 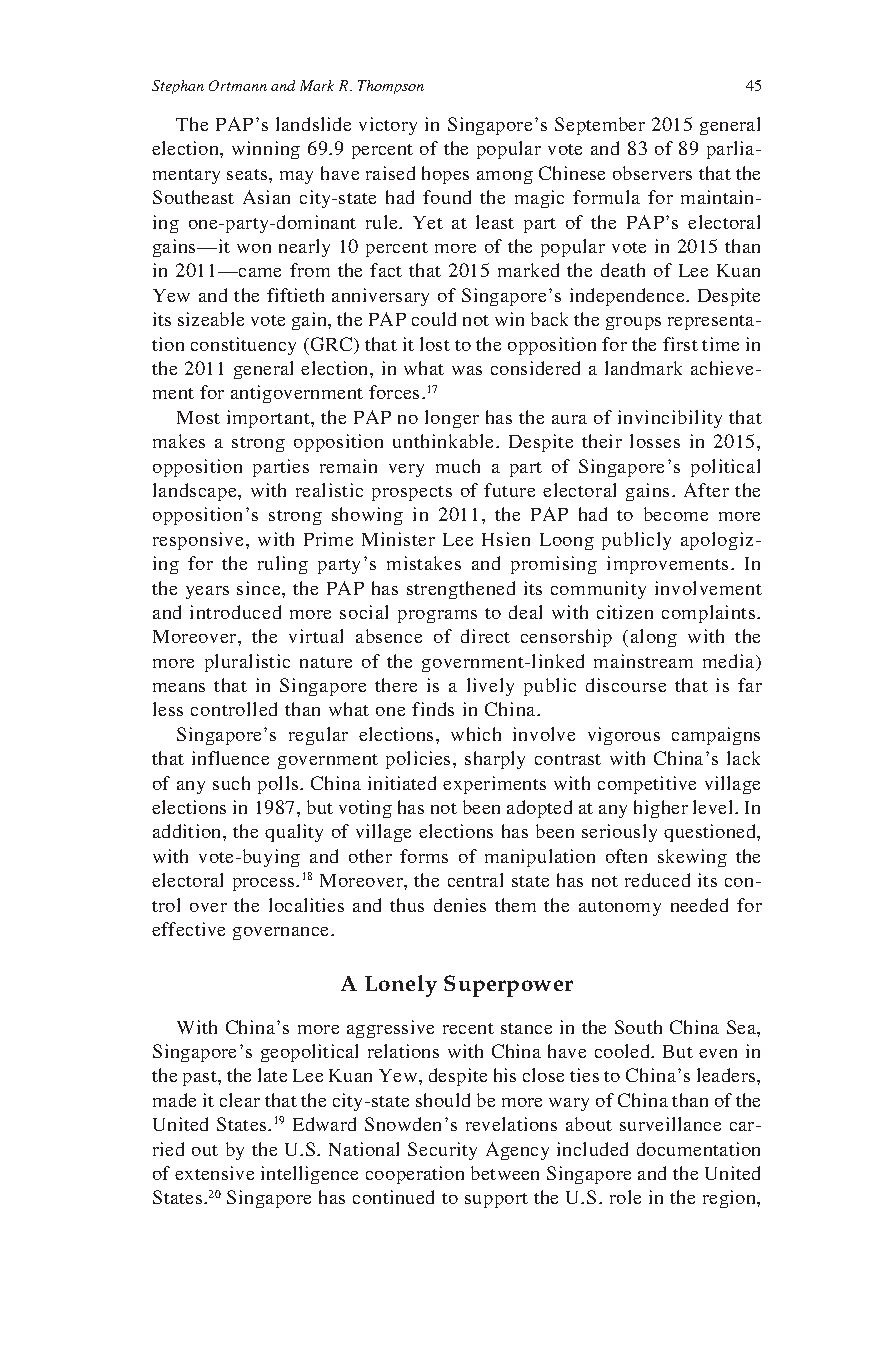 What do you see at coordinates (231, 783) in the image?
I see `such` at bounding box center [231, 783].
